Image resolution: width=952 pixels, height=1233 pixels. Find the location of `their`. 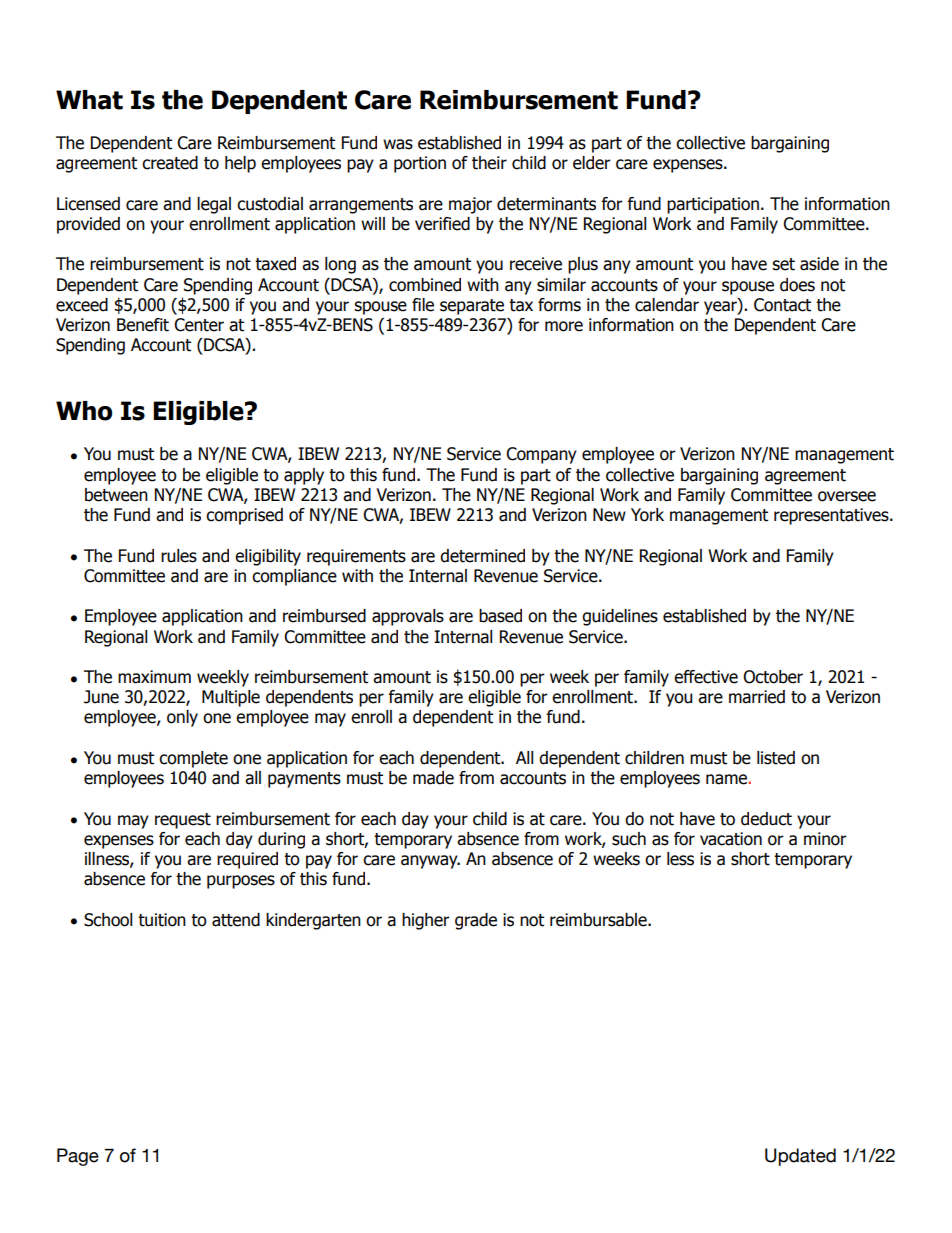

their is located at coordinates (489, 163).
